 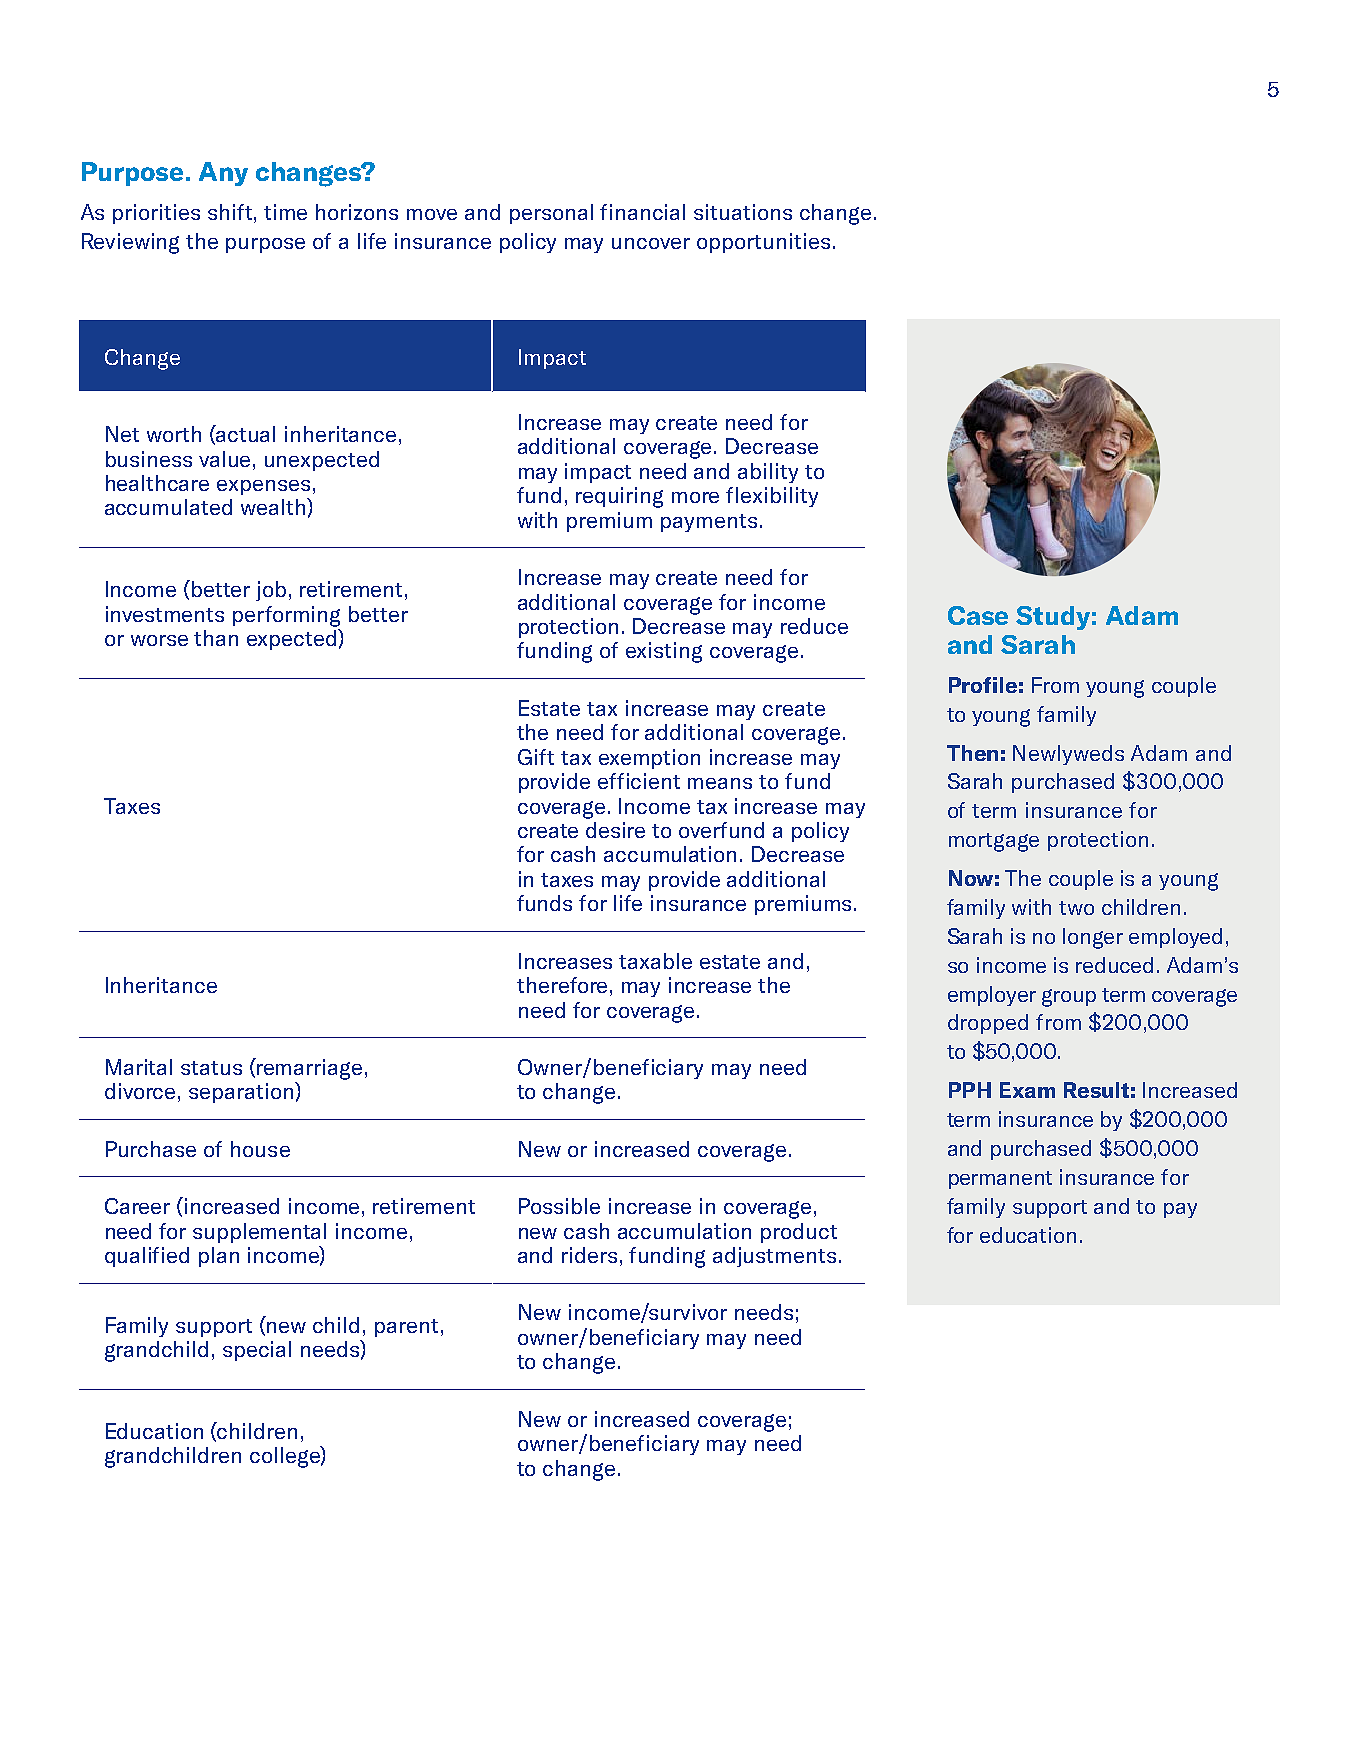 What do you see at coordinates (231, 212) in the screenshot?
I see `shift` at bounding box center [231, 212].
